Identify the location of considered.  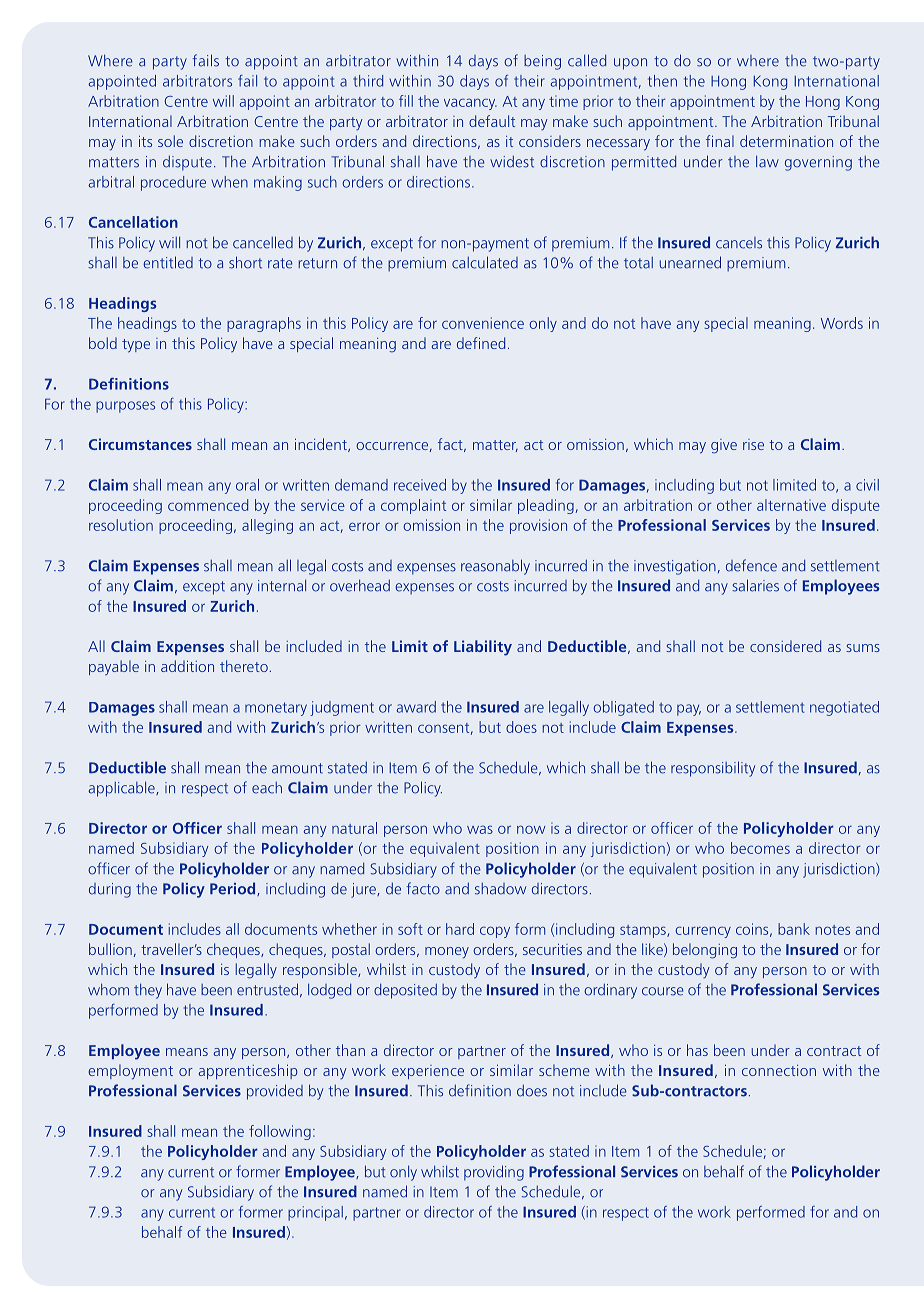
(785, 646).
